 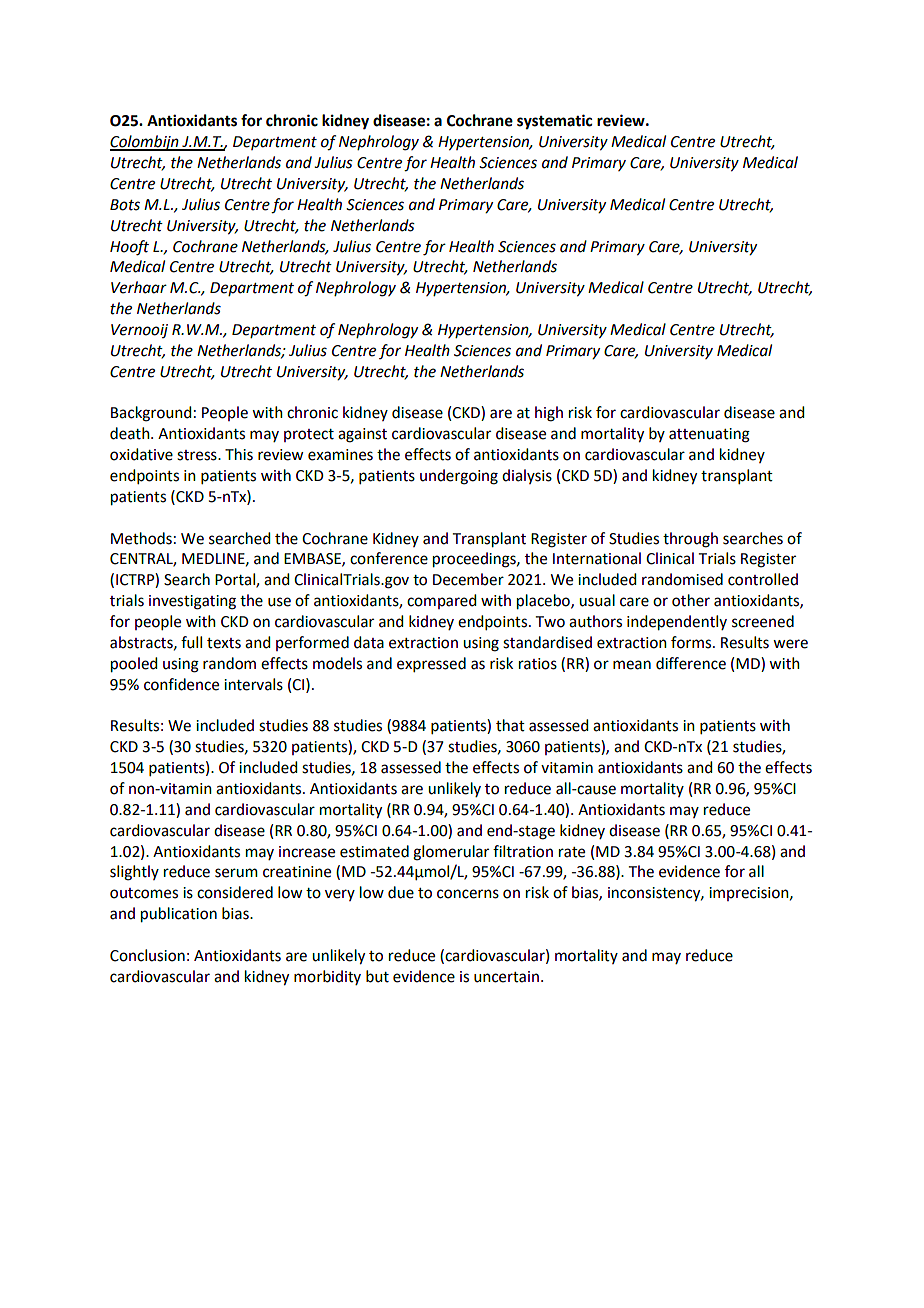 What do you see at coordinates (549, 414) in the document?
I see `high` at bounding box center [549, 414].
